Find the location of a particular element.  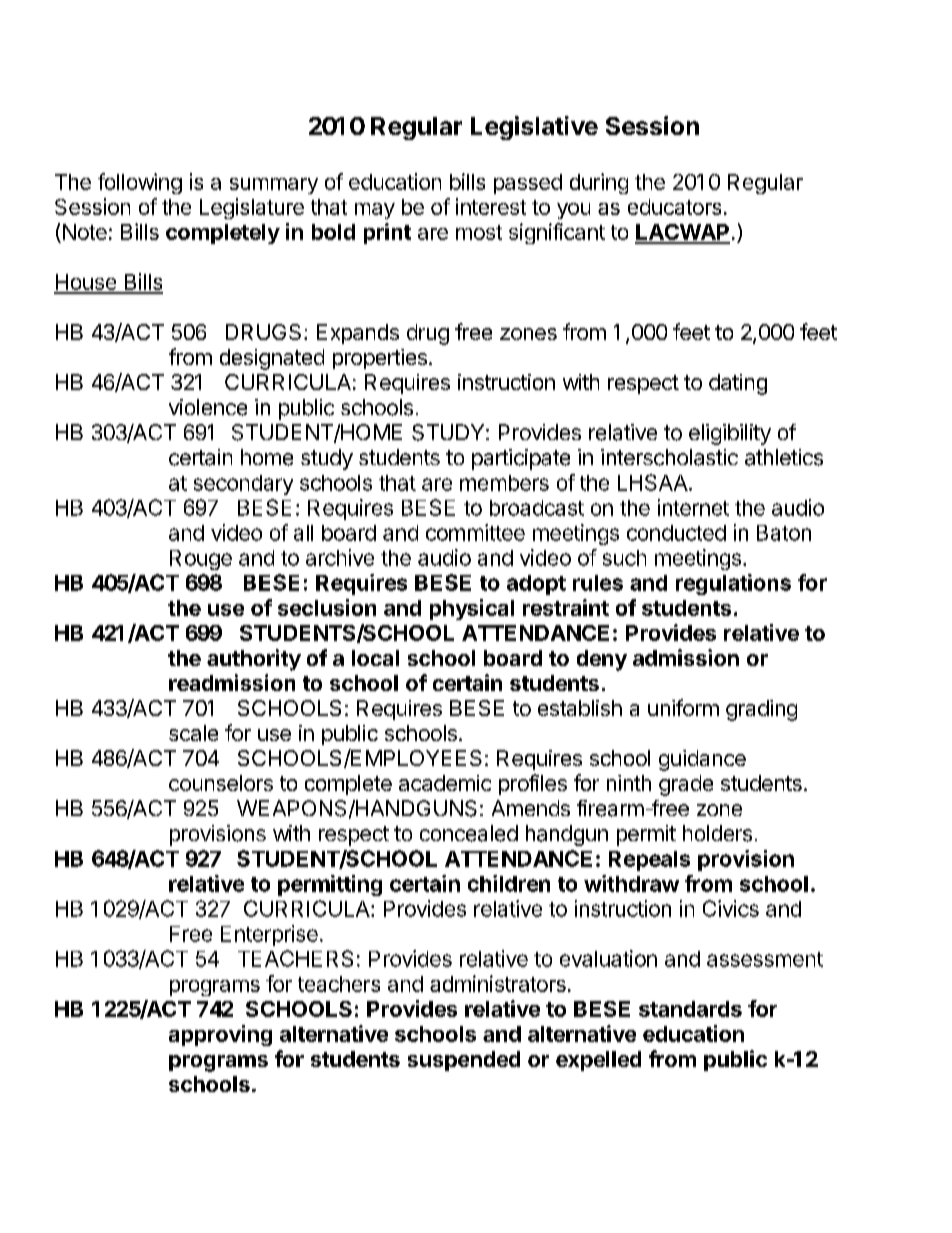

following is located at coordinates (140, 183).
